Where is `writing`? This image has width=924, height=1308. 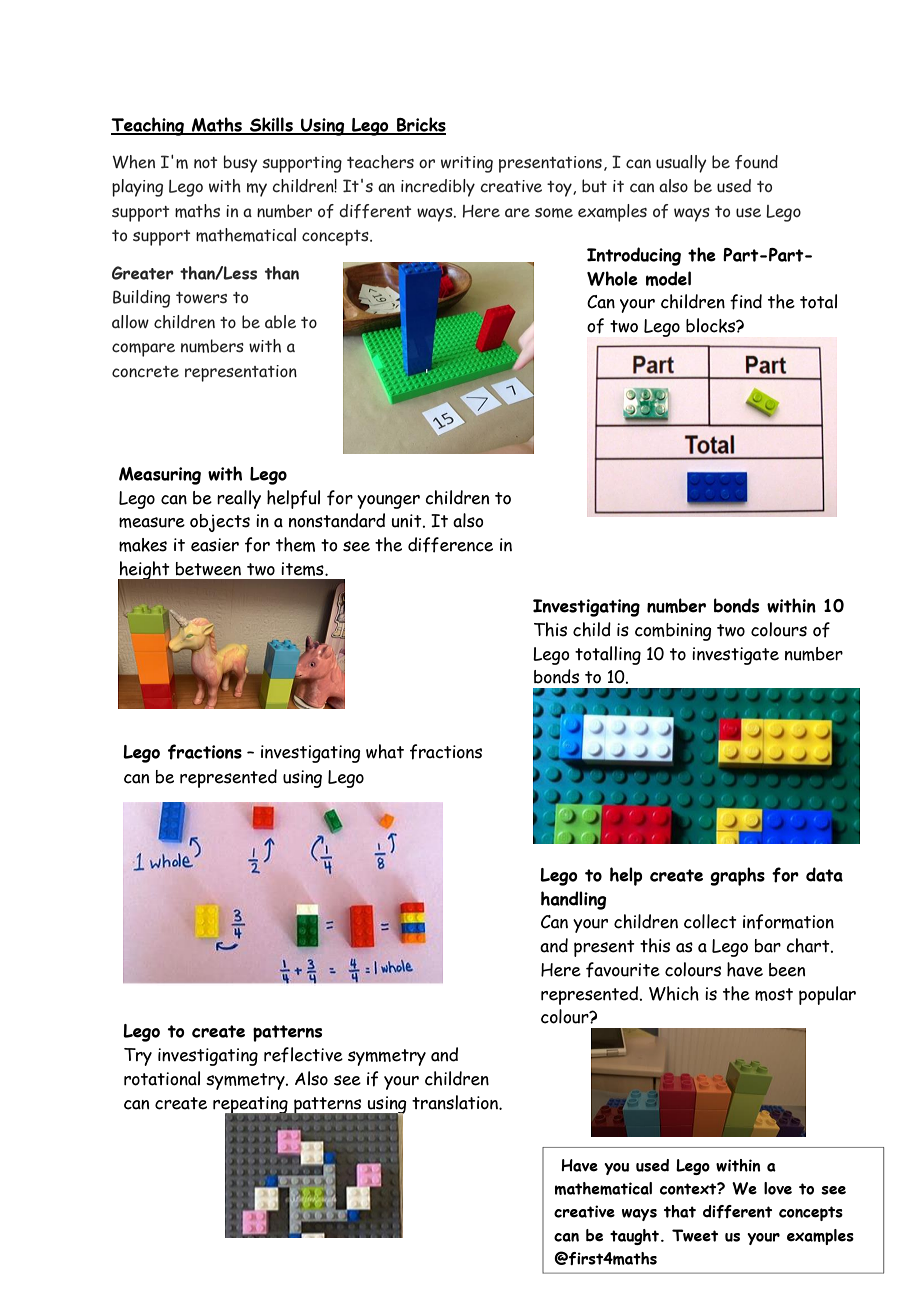
writing is located at coordinates (467, 164).
